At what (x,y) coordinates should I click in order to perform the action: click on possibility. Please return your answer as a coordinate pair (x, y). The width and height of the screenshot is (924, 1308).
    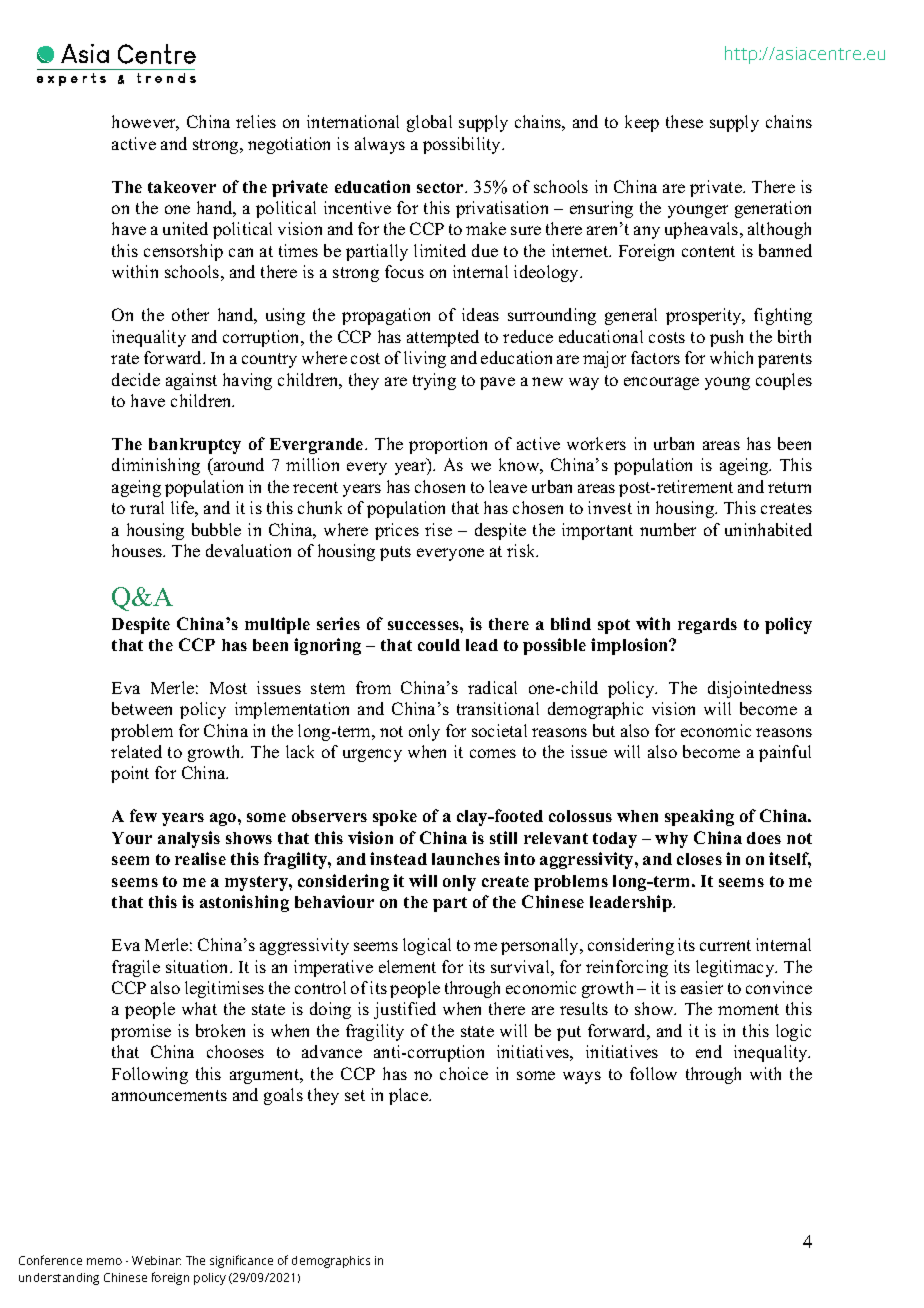
    Looking at the image, I should click on (463, 145).
